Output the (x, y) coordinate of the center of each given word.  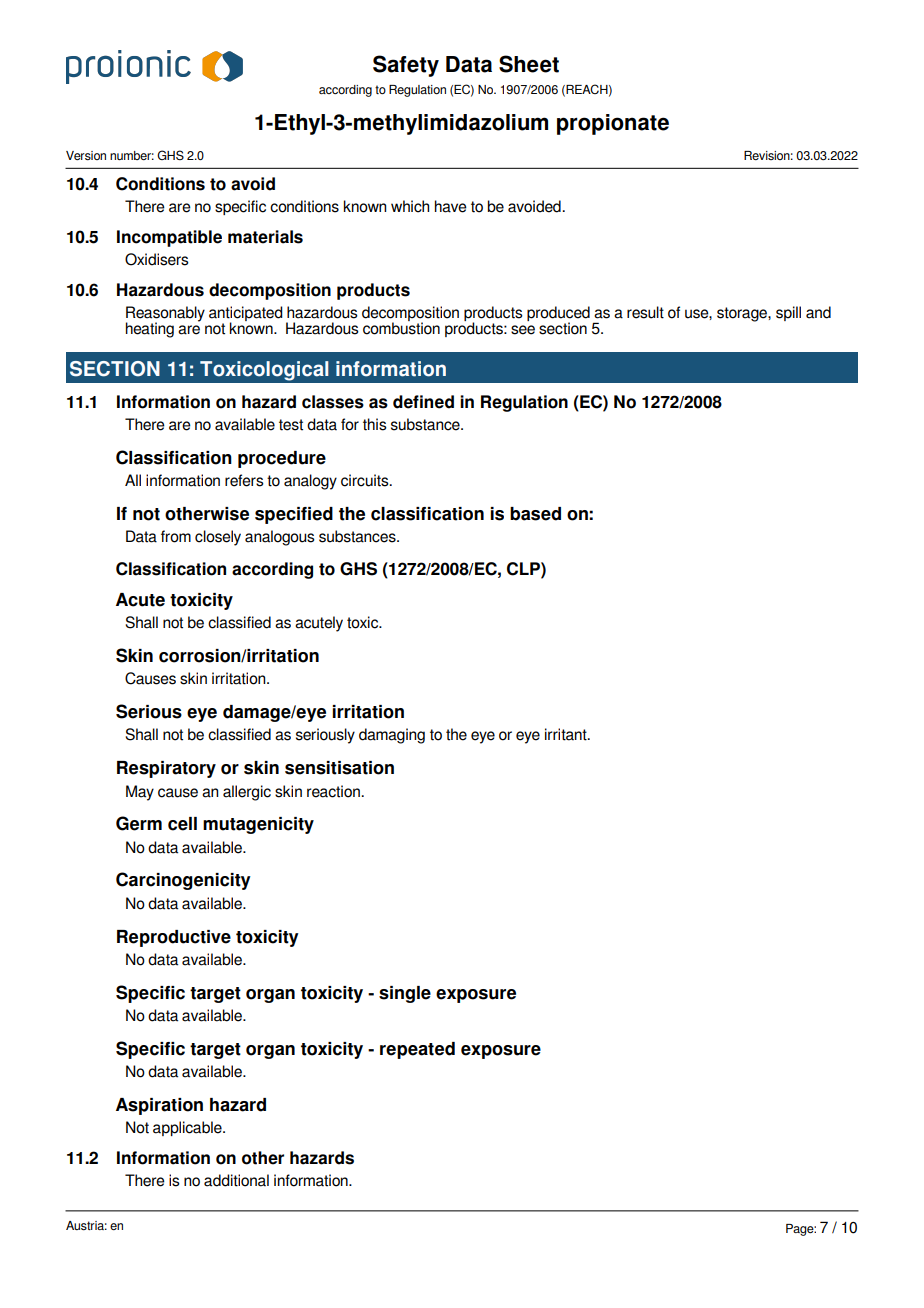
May (140, 793)
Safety (406, 66)
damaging (392, 736)
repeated (417, 1050)
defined (423, 402)
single (405, 994)
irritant (567, 734)
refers (244, 480)
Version (86, 156)
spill (788, 313)
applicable (188, 1128)
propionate (613, 124)
